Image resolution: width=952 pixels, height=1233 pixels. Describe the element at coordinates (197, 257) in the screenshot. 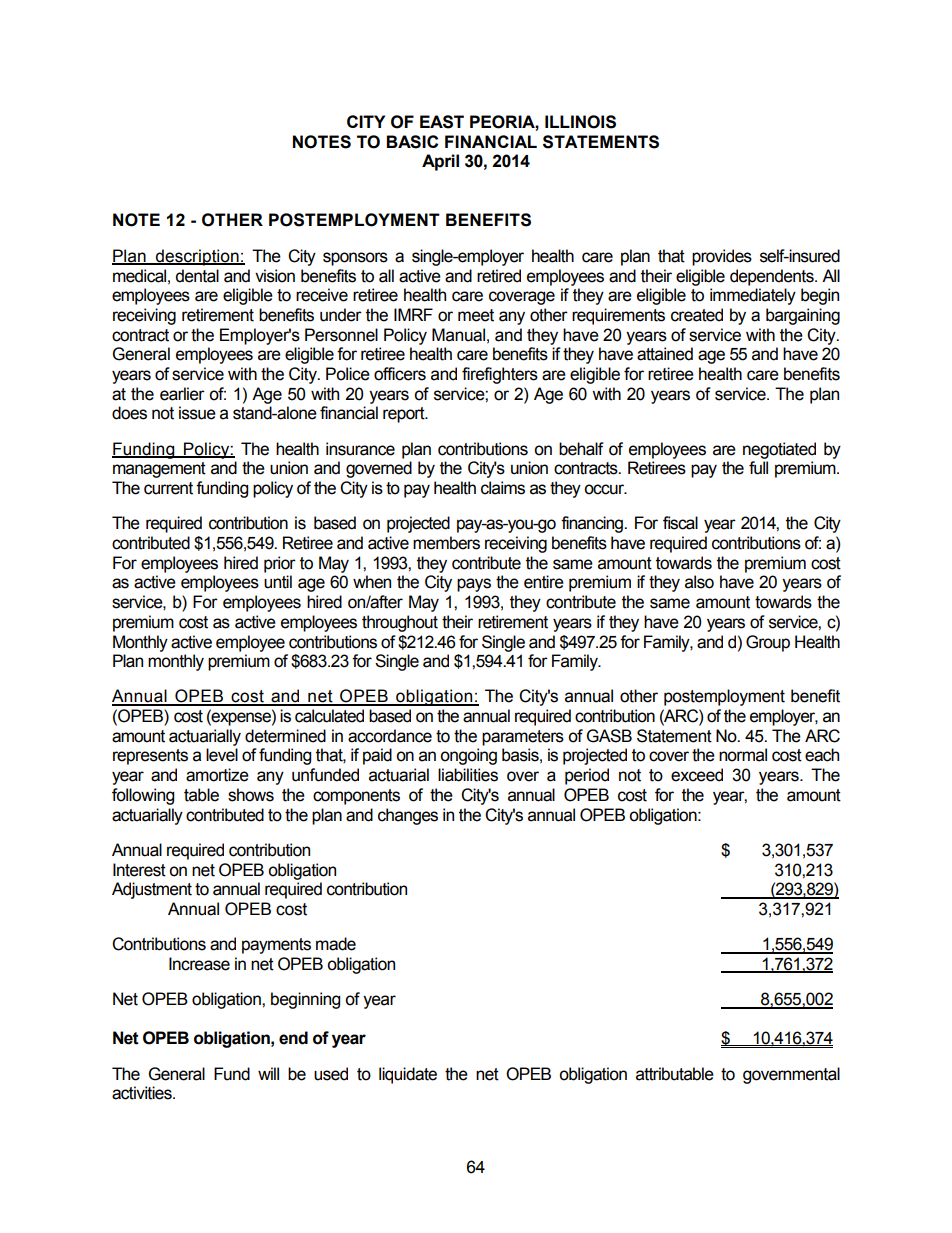

I see `description` at that location.
